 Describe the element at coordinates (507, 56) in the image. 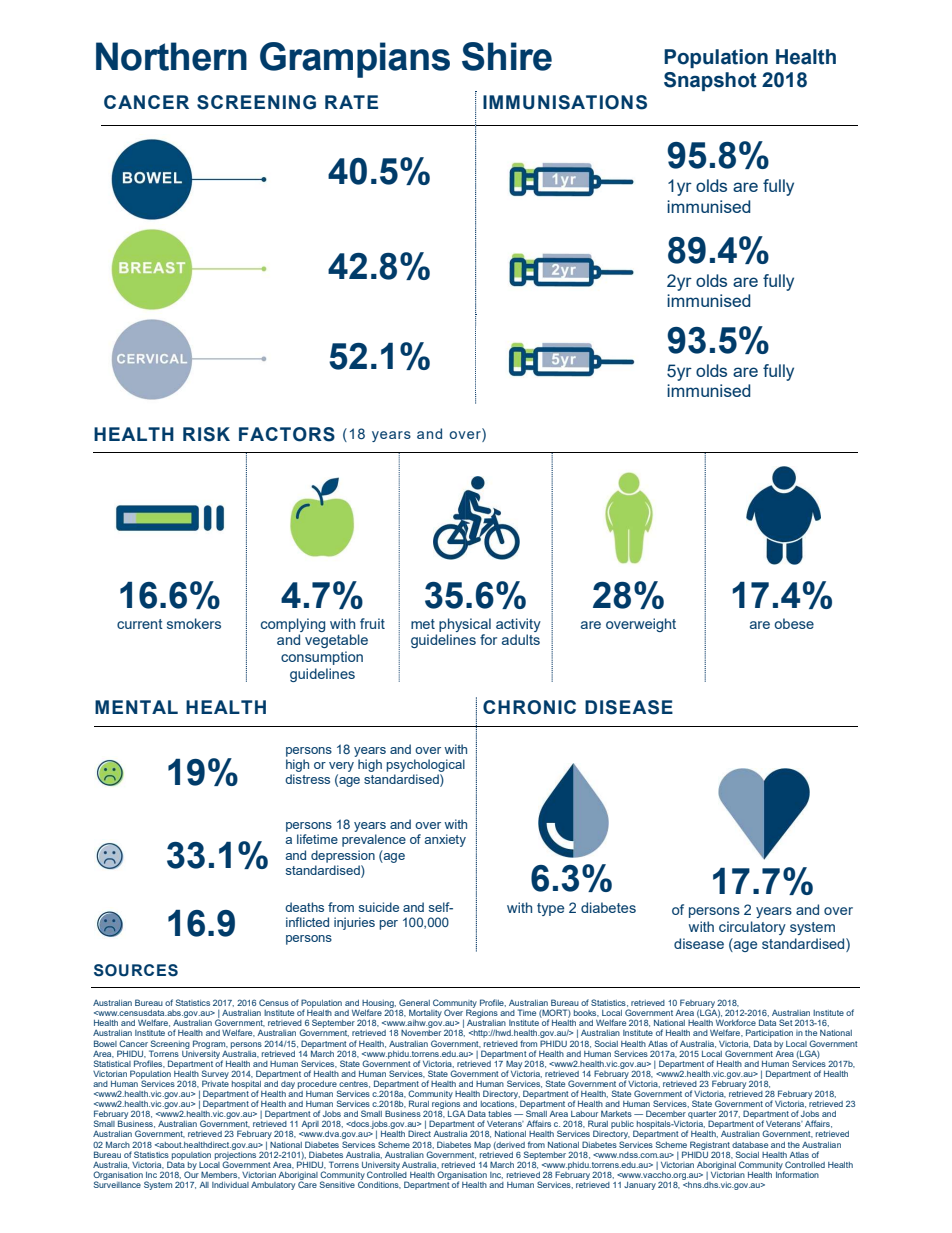

I see `Shire` at that location.
